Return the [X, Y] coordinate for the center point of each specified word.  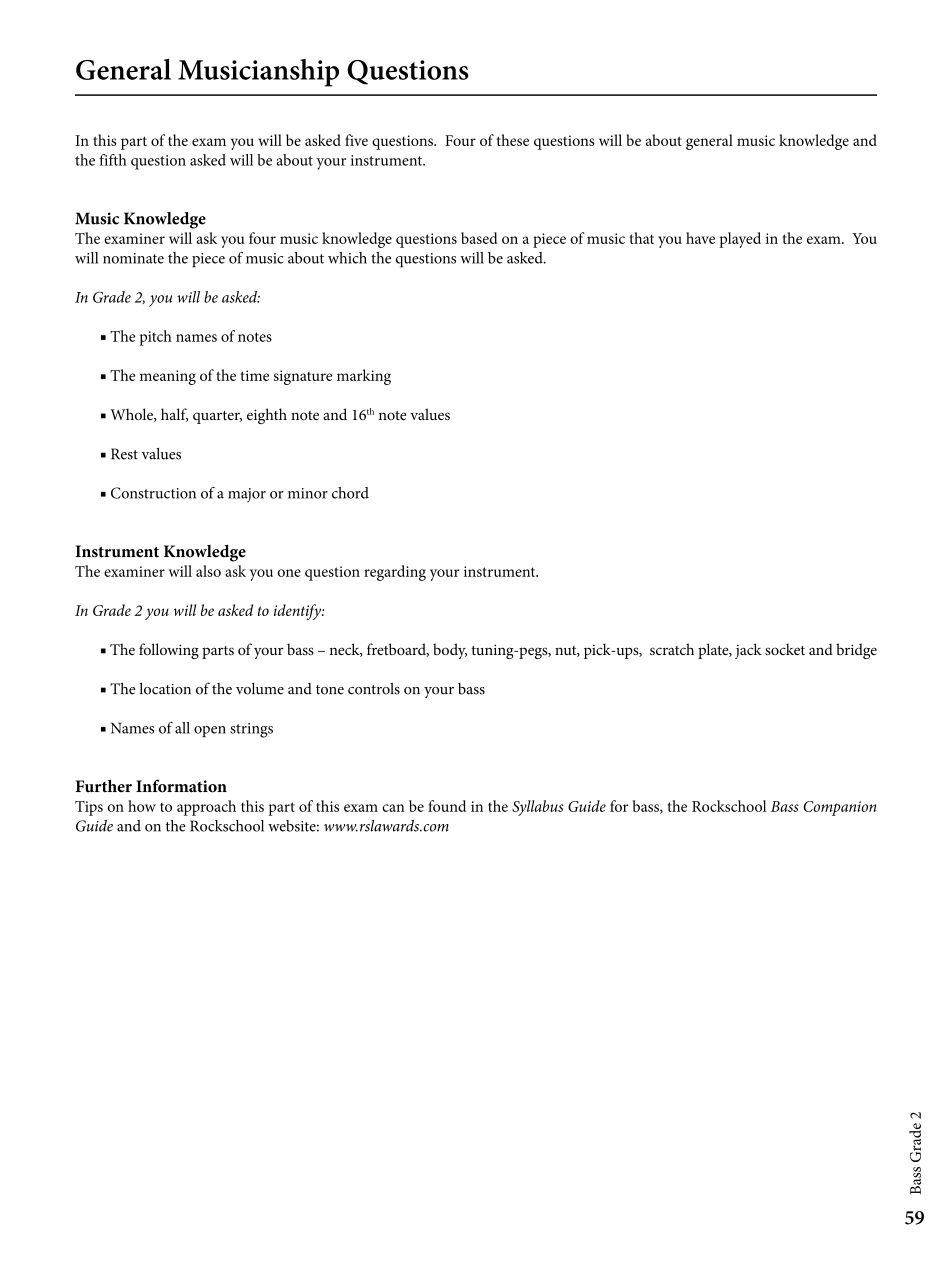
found [447, 806]
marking [364, 377]
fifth [113, 160]
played [740, 240]
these [512, 140]
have [700, 238]
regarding [395, 573]
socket [785, 649]
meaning [168, 377]
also [208, 571]
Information [181, 786]
